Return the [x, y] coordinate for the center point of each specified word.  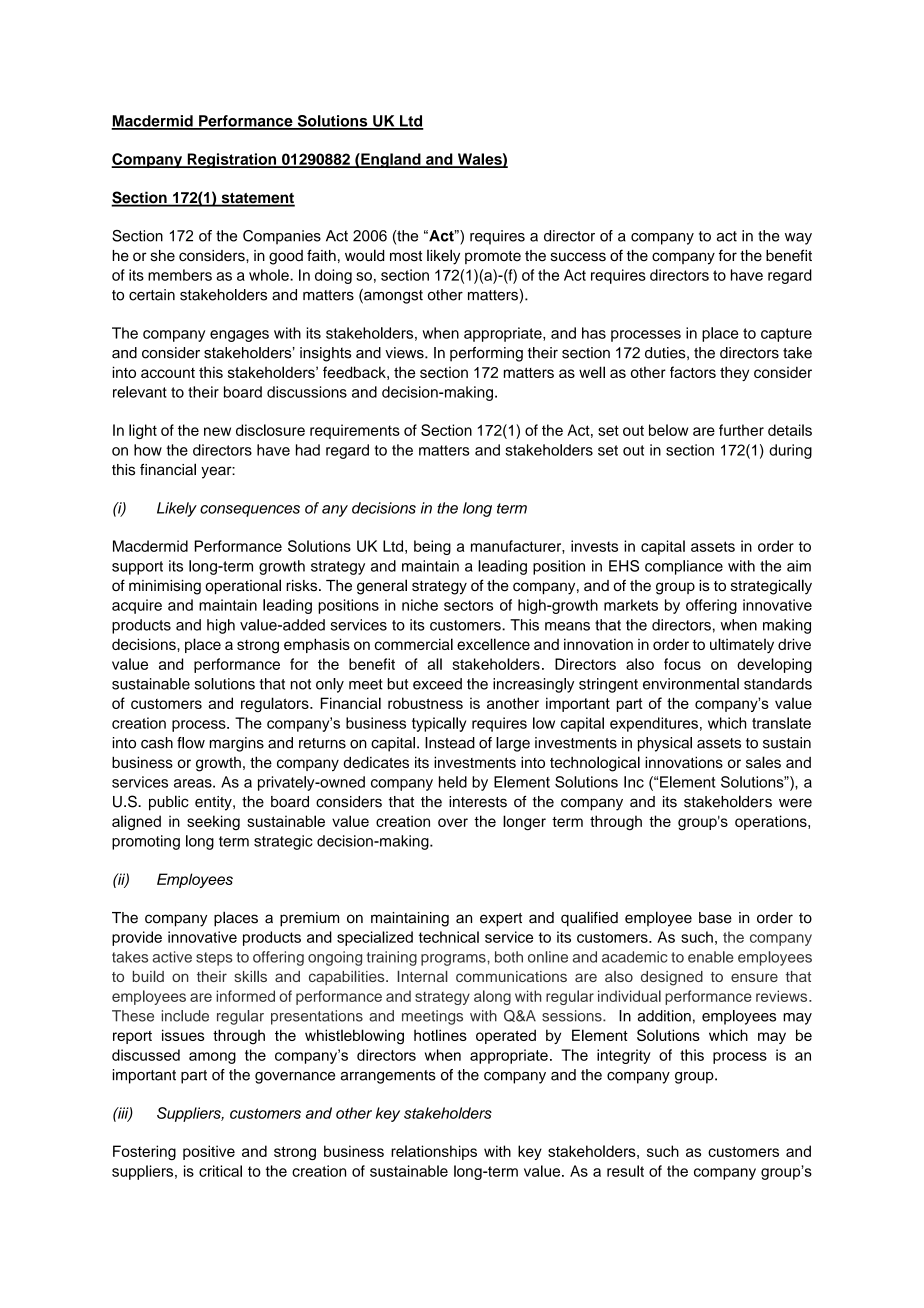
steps [214, 959]
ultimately [742, 645]
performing [486, 354]
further [741, 430]
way [798, 239]
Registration [232, 160]
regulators [276, 705]
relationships [434, 1152]
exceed [437, 684]
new [217, 431]
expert [501, 920]
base [715, 918]
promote [493, 257]
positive [209, 1152]
